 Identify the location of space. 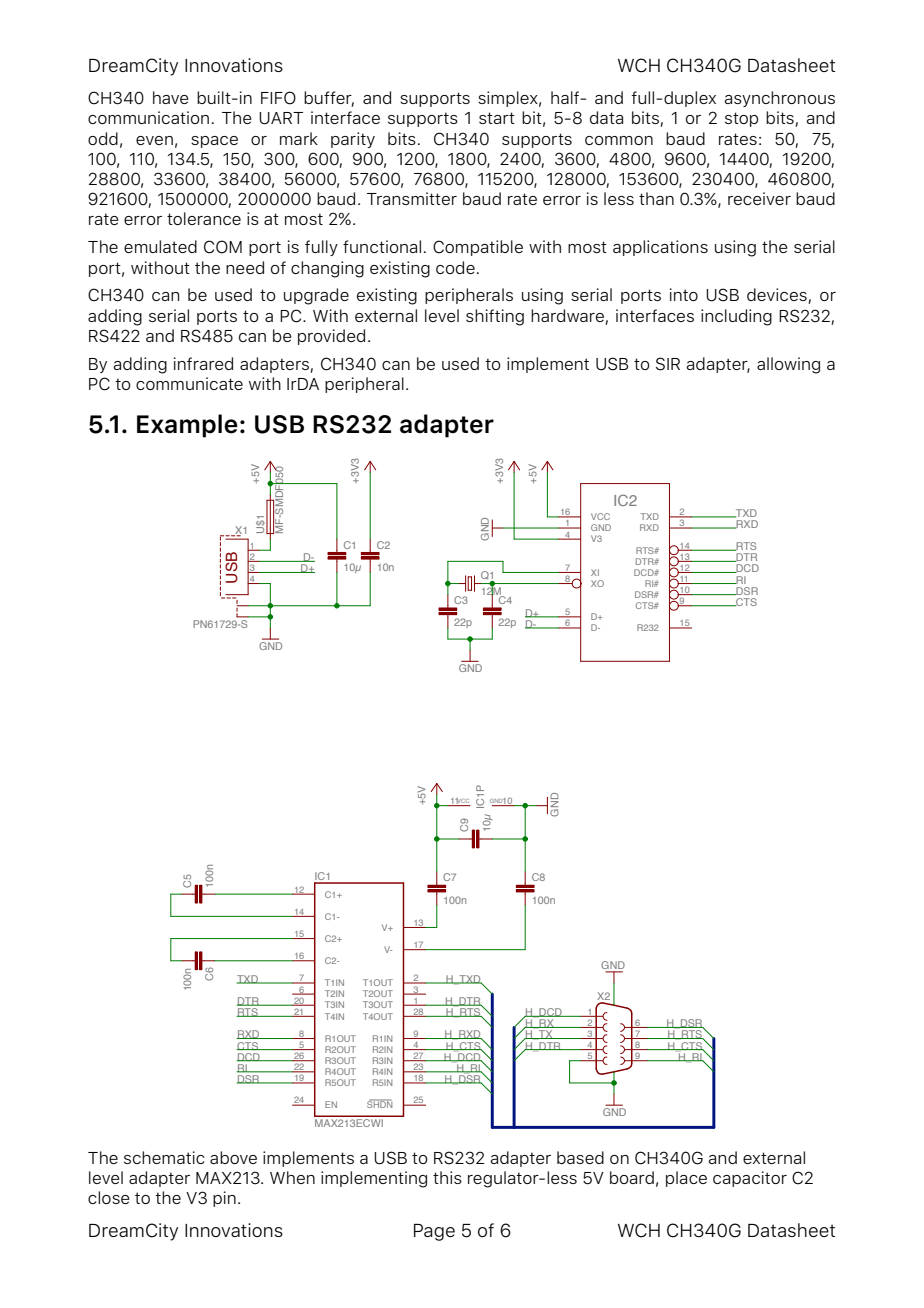
(214, 142).
